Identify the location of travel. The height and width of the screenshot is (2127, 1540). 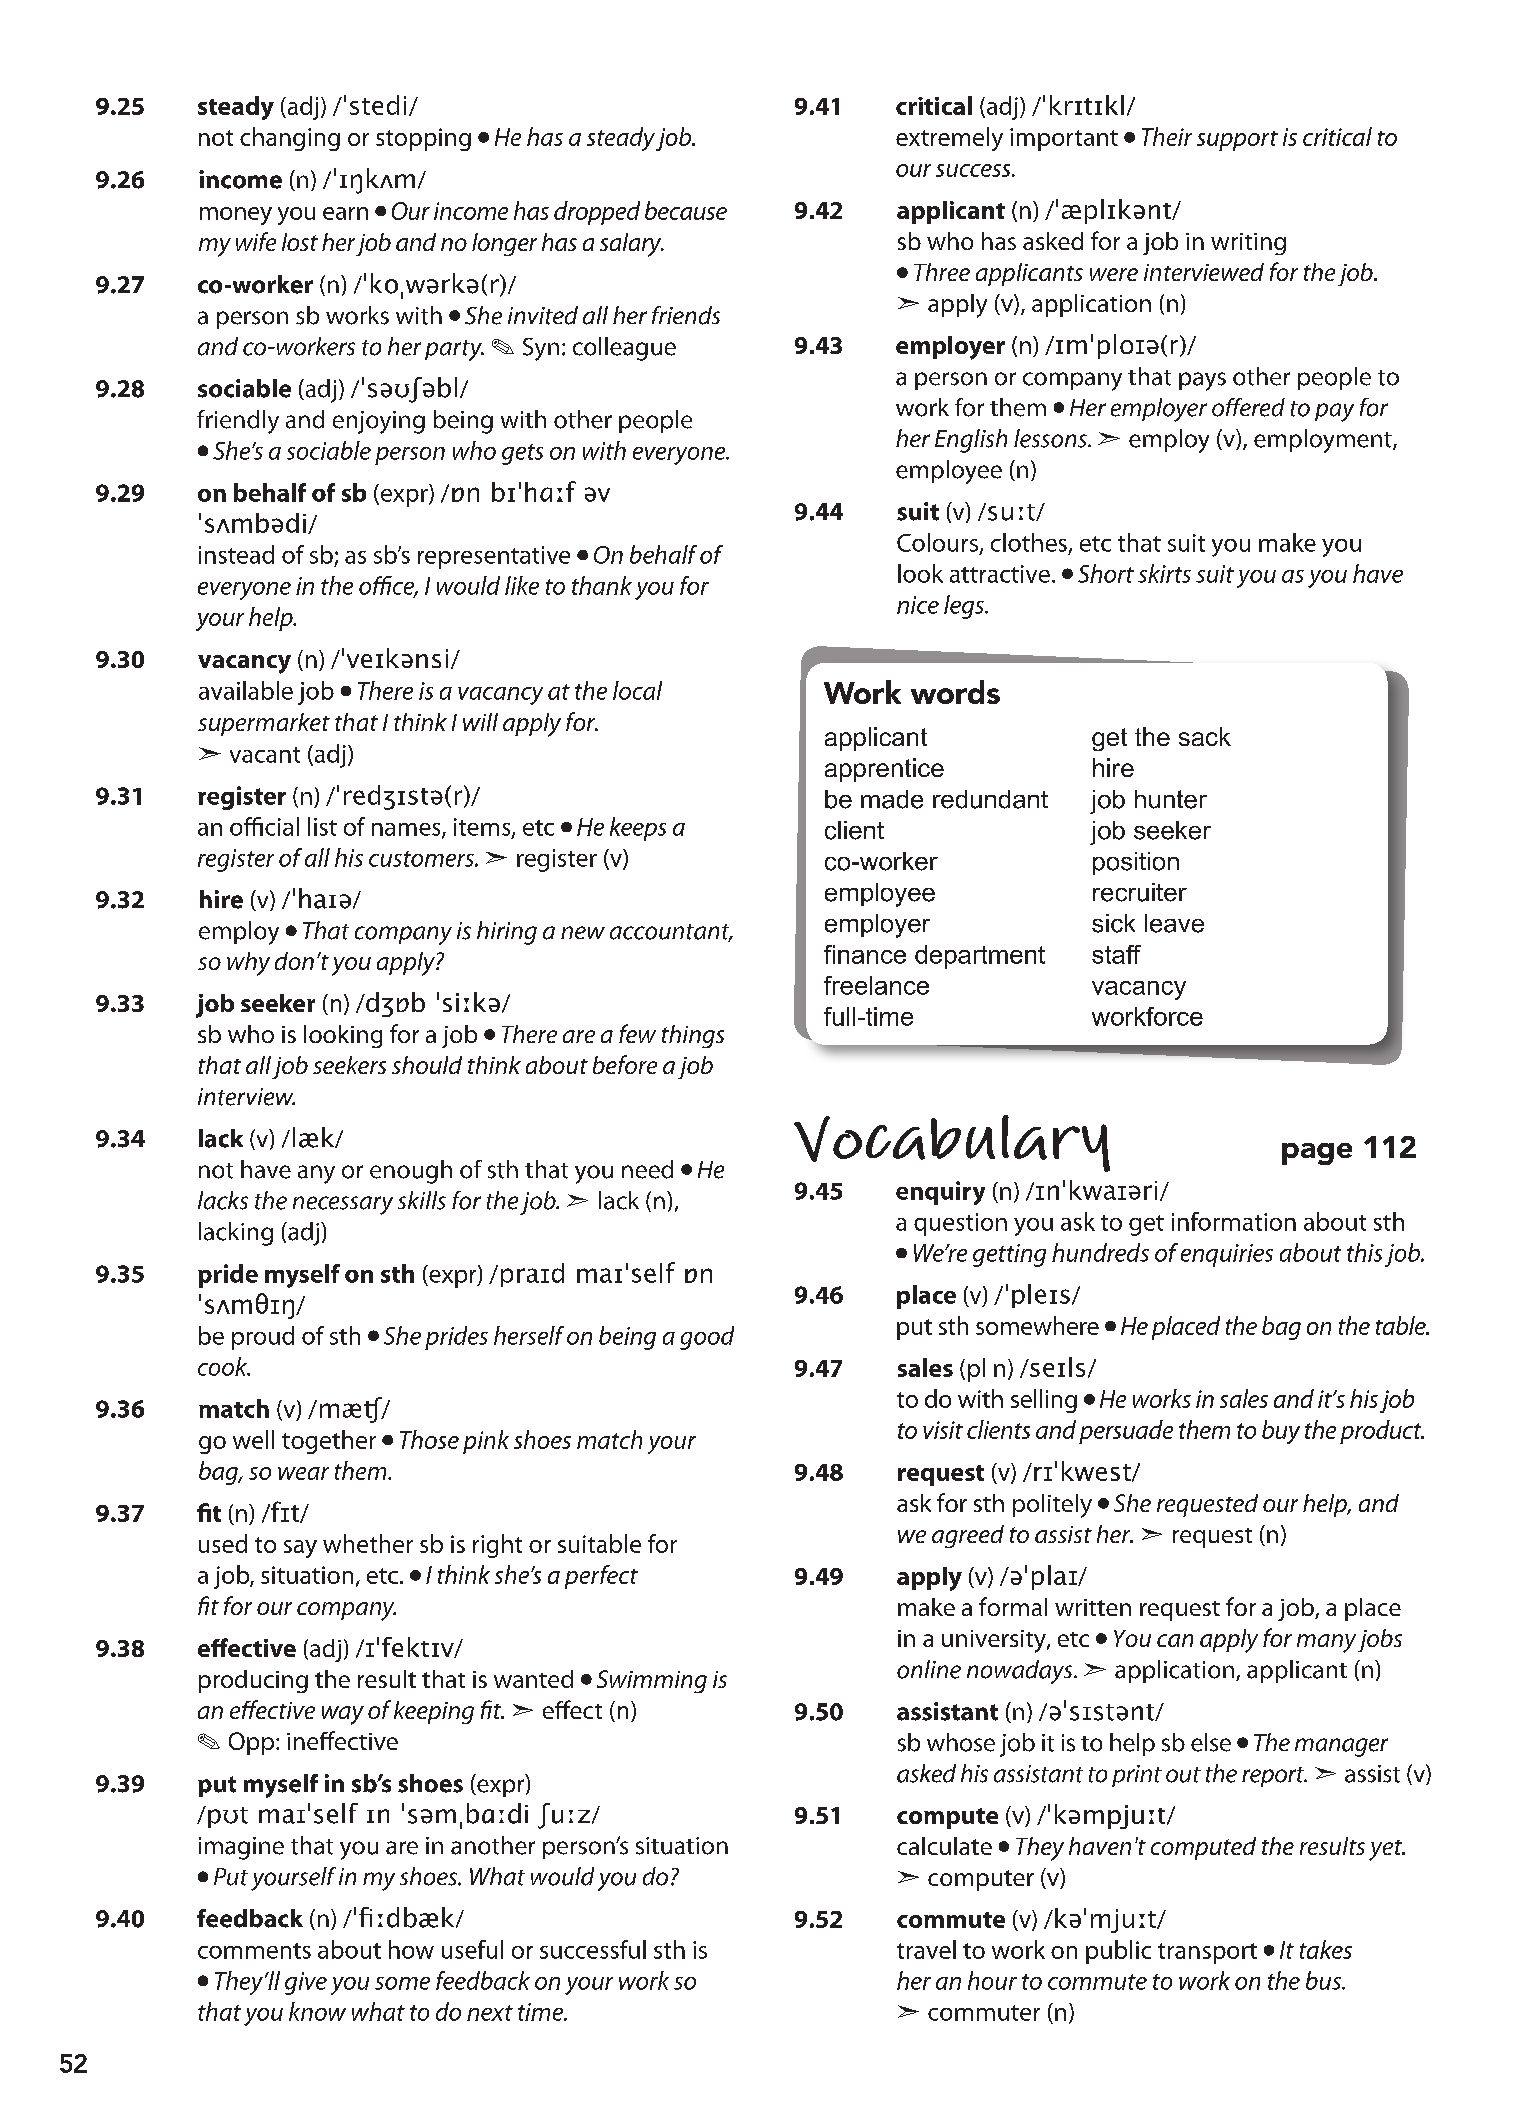
(926, 1949).
